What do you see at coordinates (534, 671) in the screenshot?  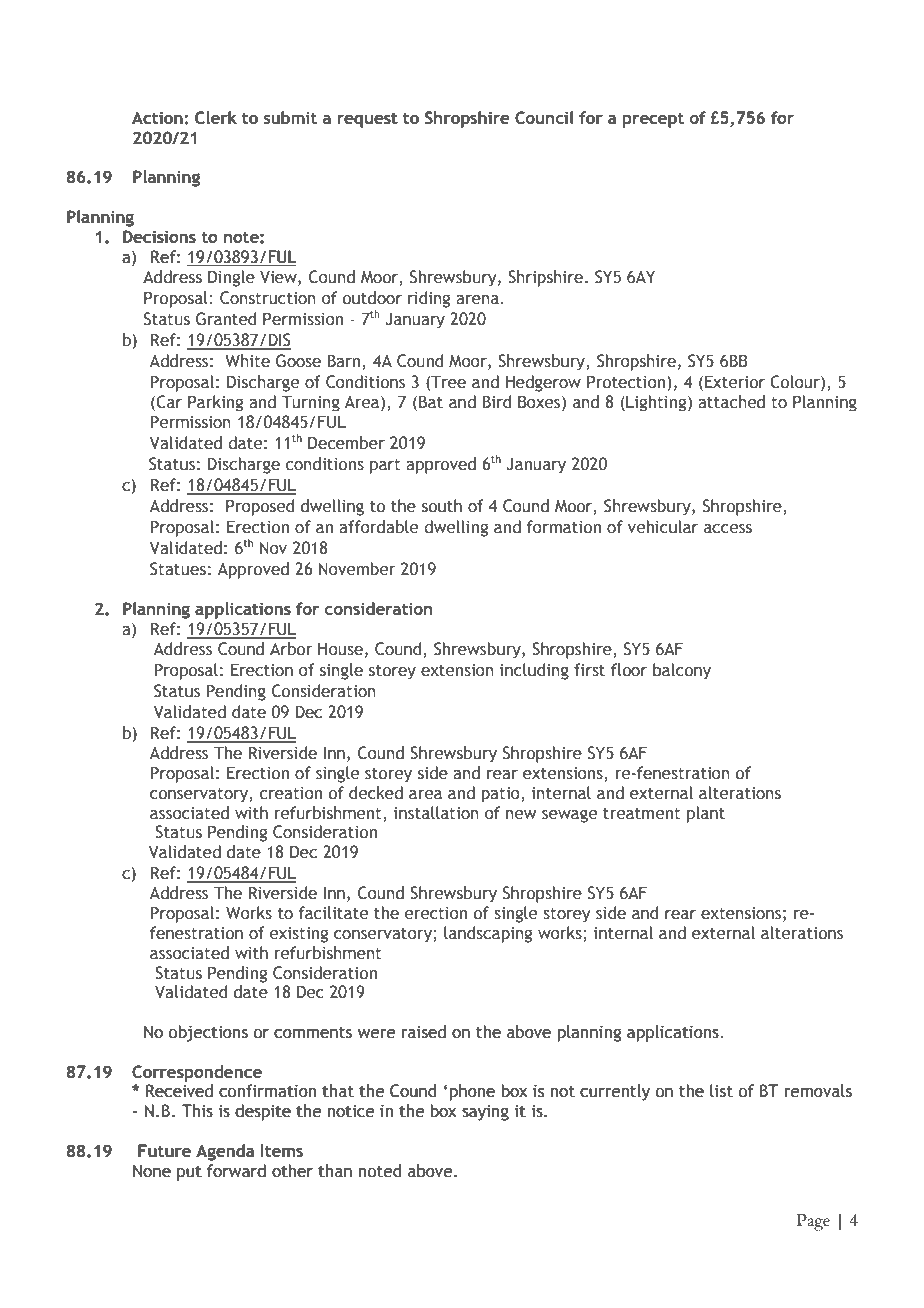 I see `including` at bounding box center [534, 671].
